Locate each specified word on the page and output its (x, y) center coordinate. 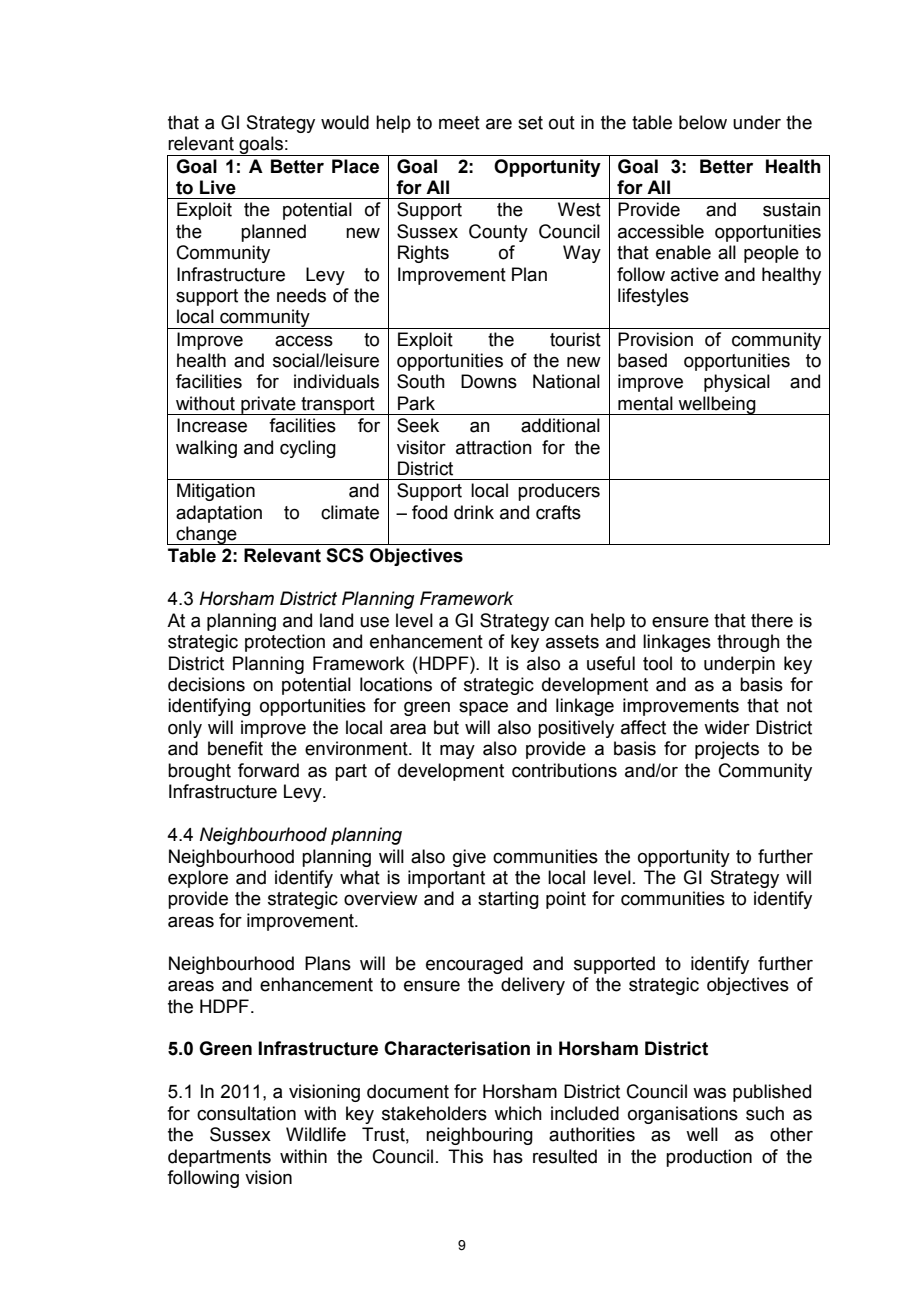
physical (737, 383)
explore (198, 879)
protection (285, 643)
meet (459, 123)
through (748, 643)
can (569, 622)
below (703, 122)
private (268, 405)
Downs (489, 381)
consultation (246, 1113)
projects (727, 750)
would (345, 122)
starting (508, 900)
